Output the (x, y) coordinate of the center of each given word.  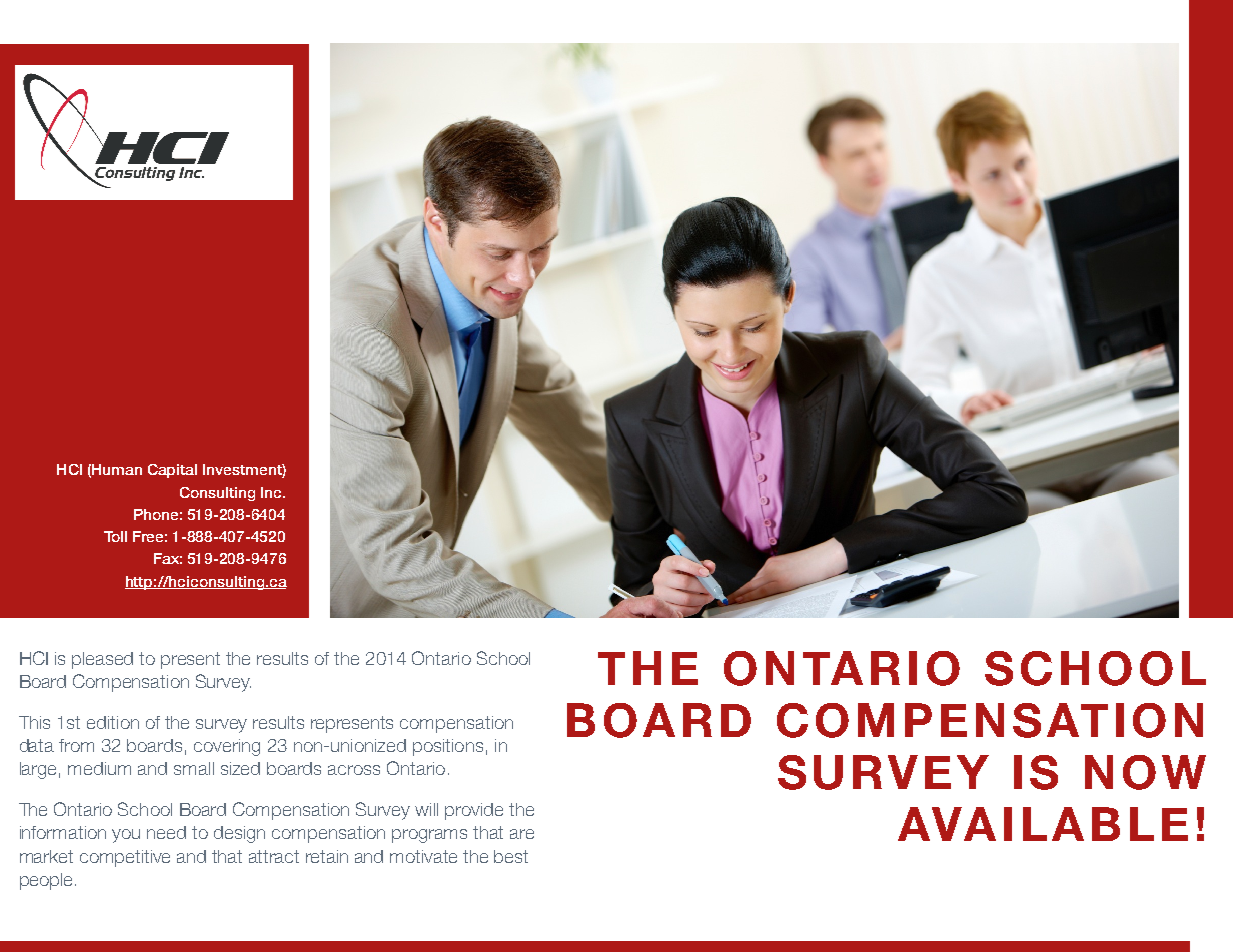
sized (240, 768)
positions (448, 747)
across (354, 770)
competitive (125, 858)
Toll (115, 536)
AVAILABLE (1043, 824)
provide (474, 811)
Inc (272, 492)
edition (113, 722)
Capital (172, 471)
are (522, 834)
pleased (102, 660)
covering (227, 747)
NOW (1145, 772)
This (34, 722)
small (194, 768)
